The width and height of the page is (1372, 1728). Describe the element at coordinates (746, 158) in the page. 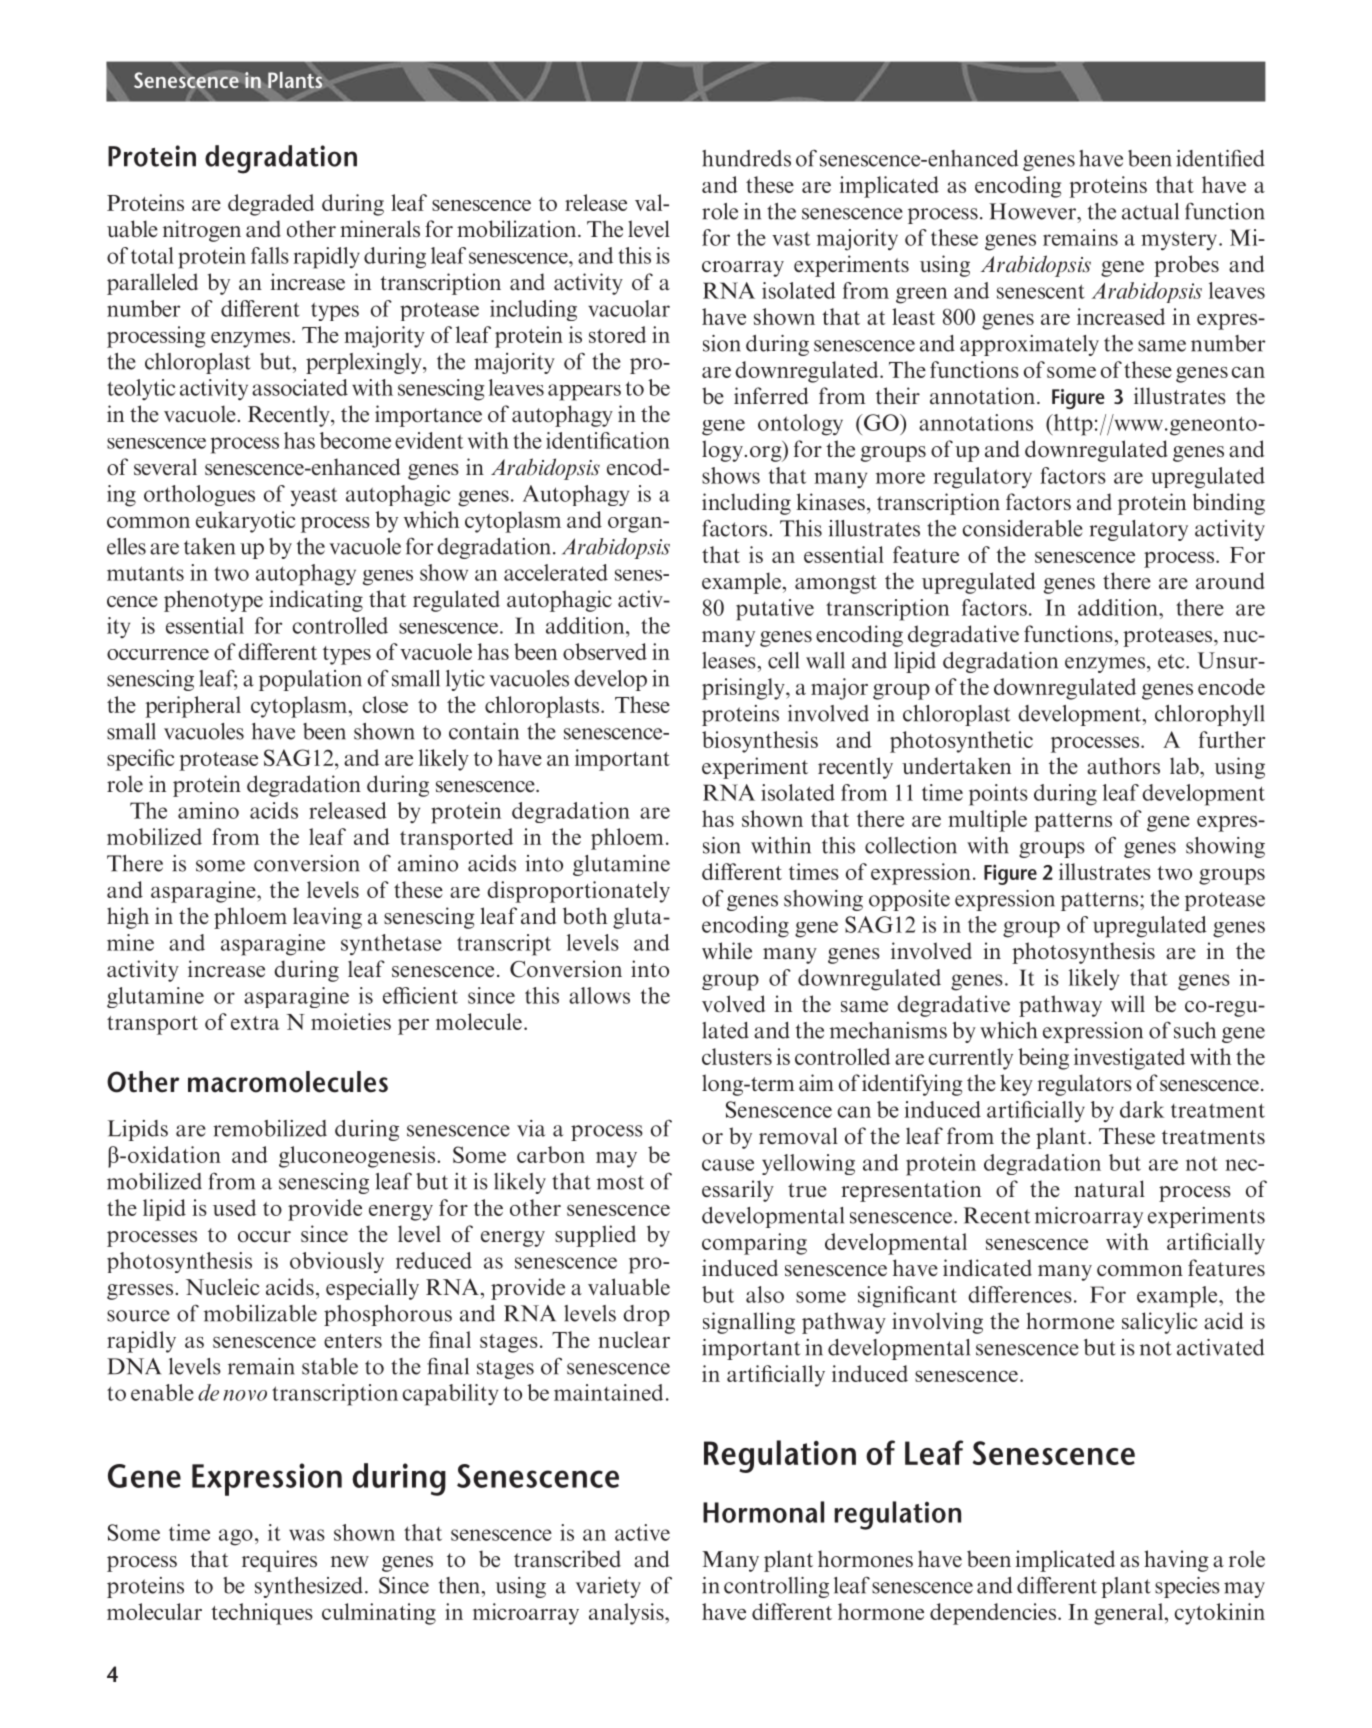

I see `hundreds` at that location.
